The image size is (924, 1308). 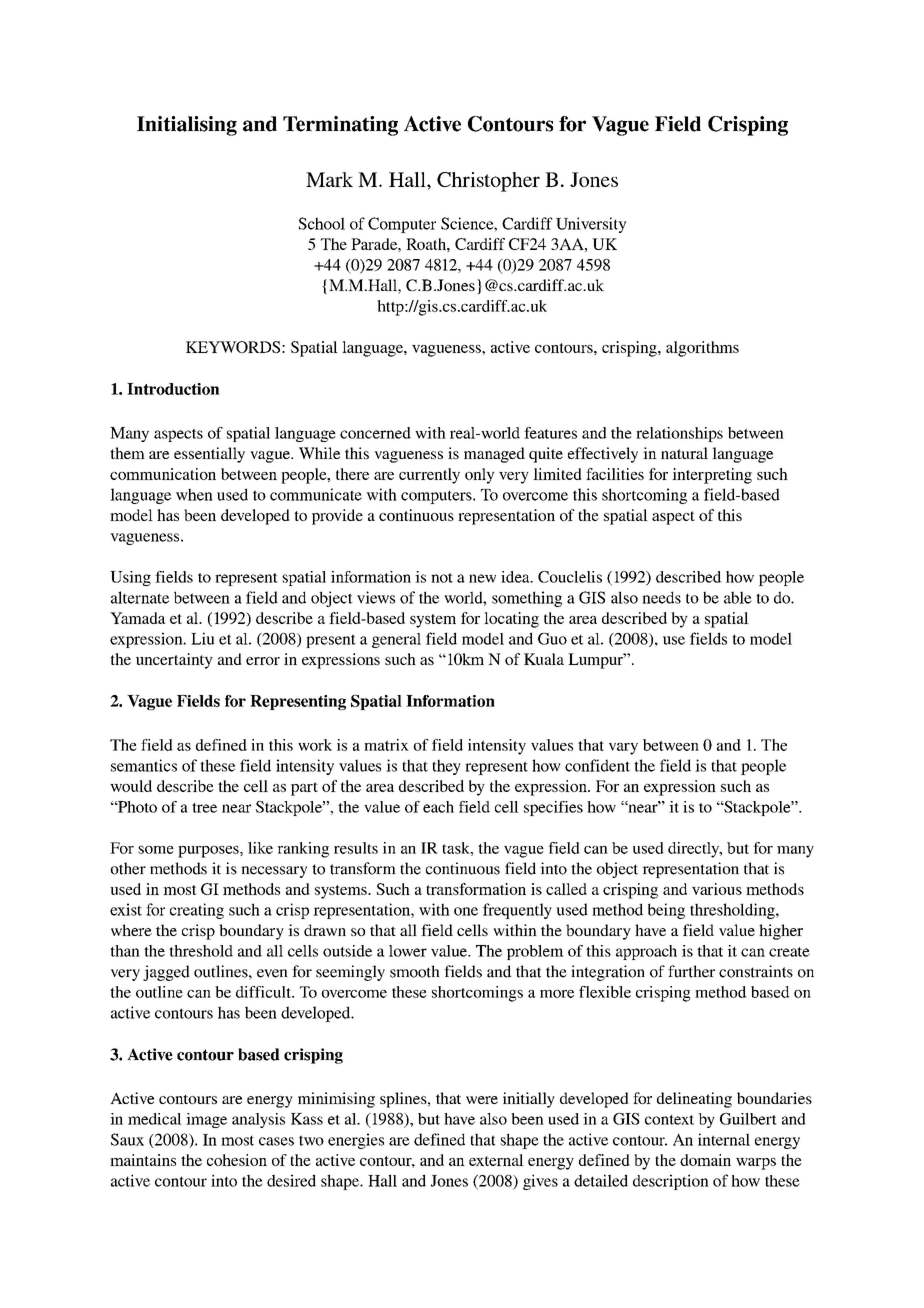 What do you see at coordinates (237, 1160) in the screenshot?
I see `cohesion` at bounding box center [237, 1160].
